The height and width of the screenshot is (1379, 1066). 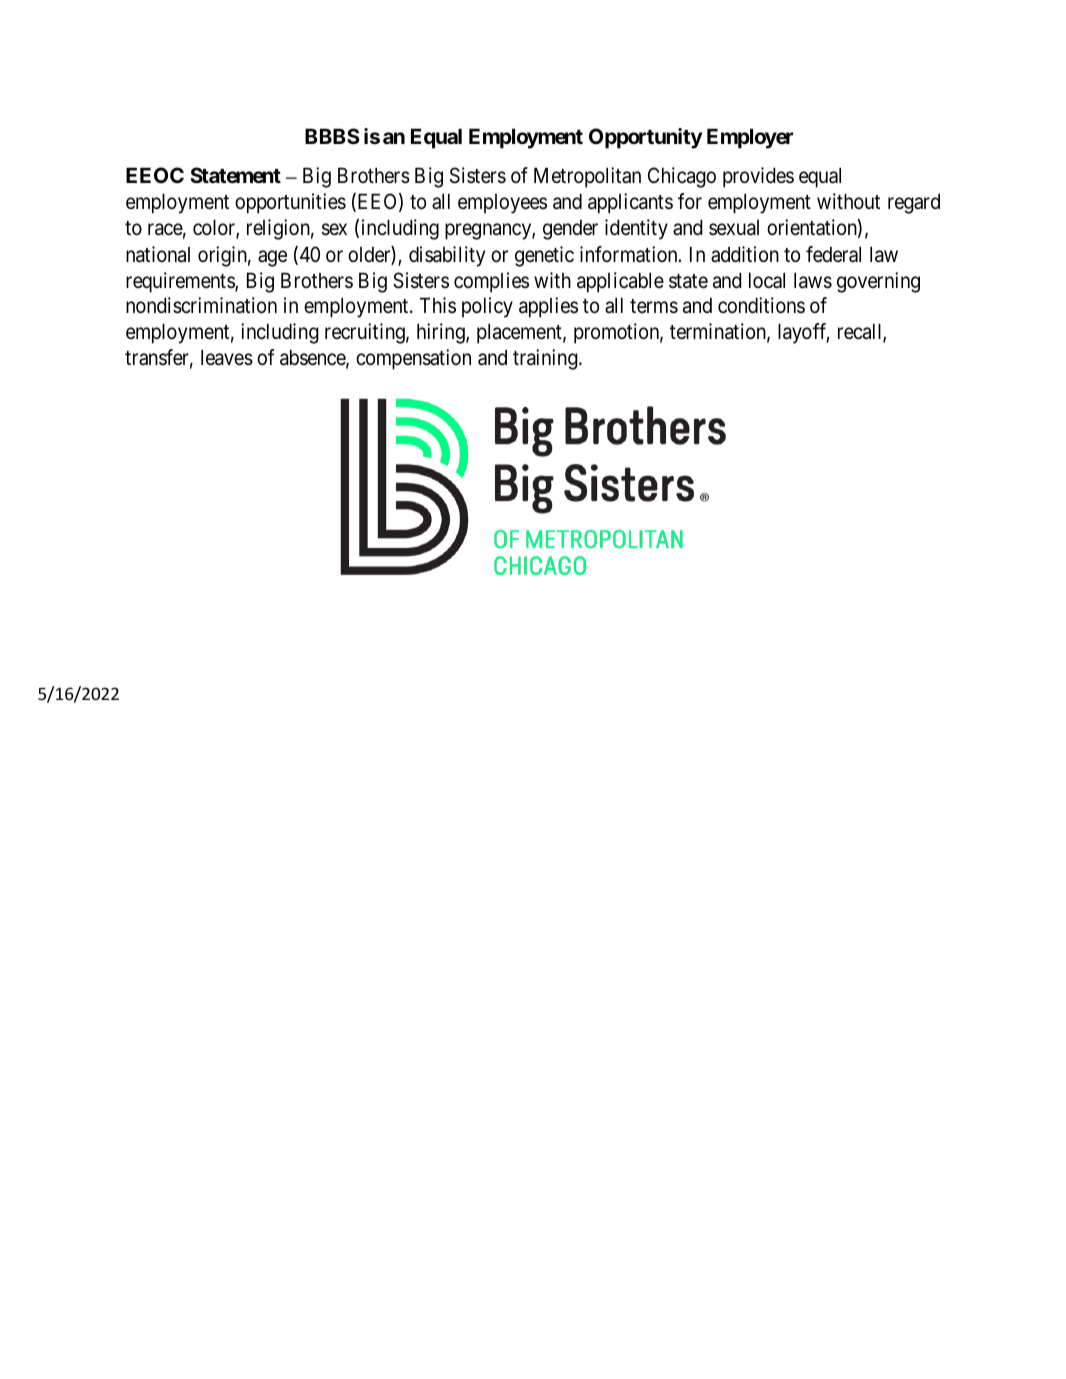 What do you see at coordinates (155, 175) in the screenshot?
I see `EEOC` at bounding box center [155, 175].
